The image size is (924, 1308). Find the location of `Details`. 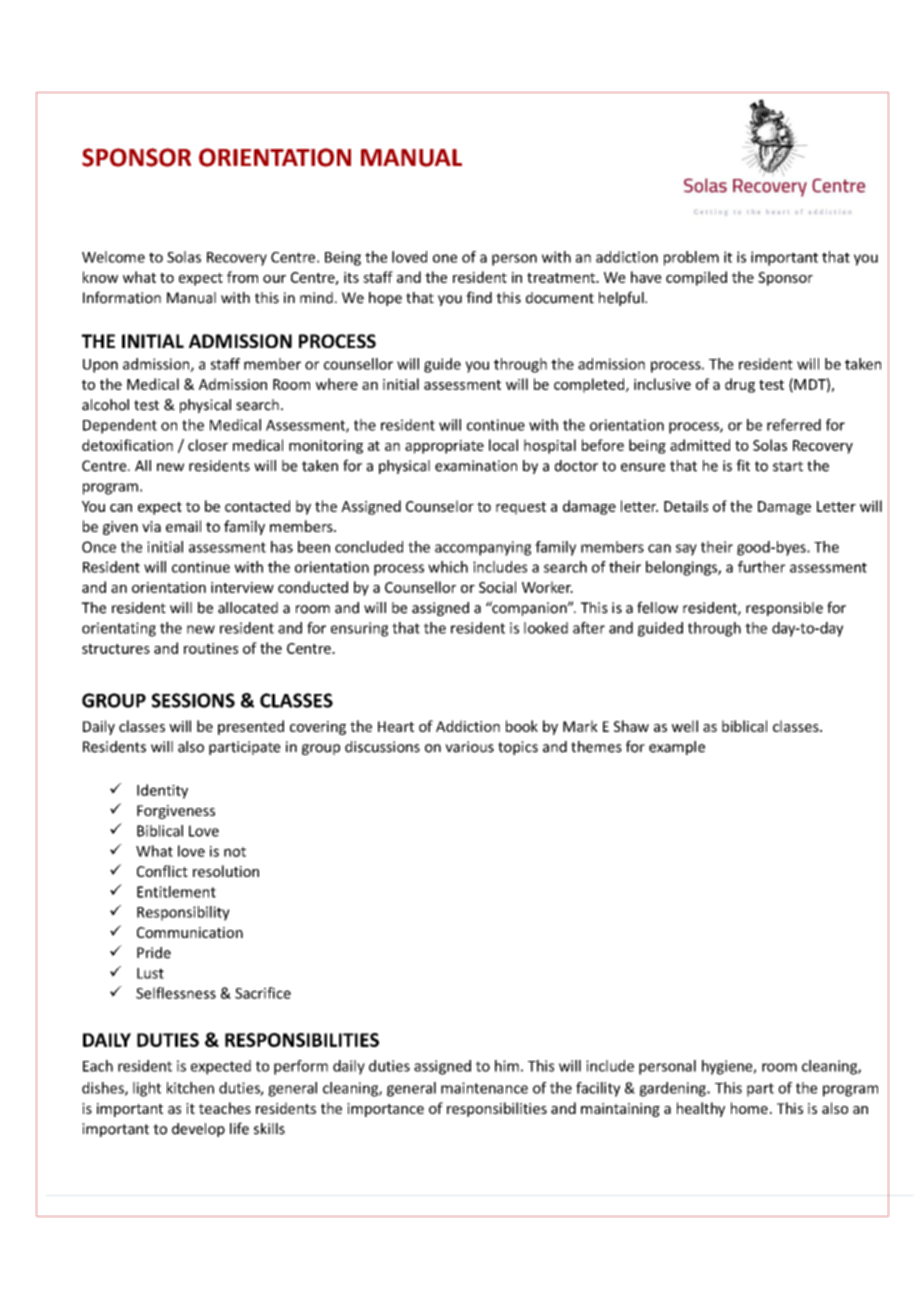

Details is located at coordinates (686, 506).
